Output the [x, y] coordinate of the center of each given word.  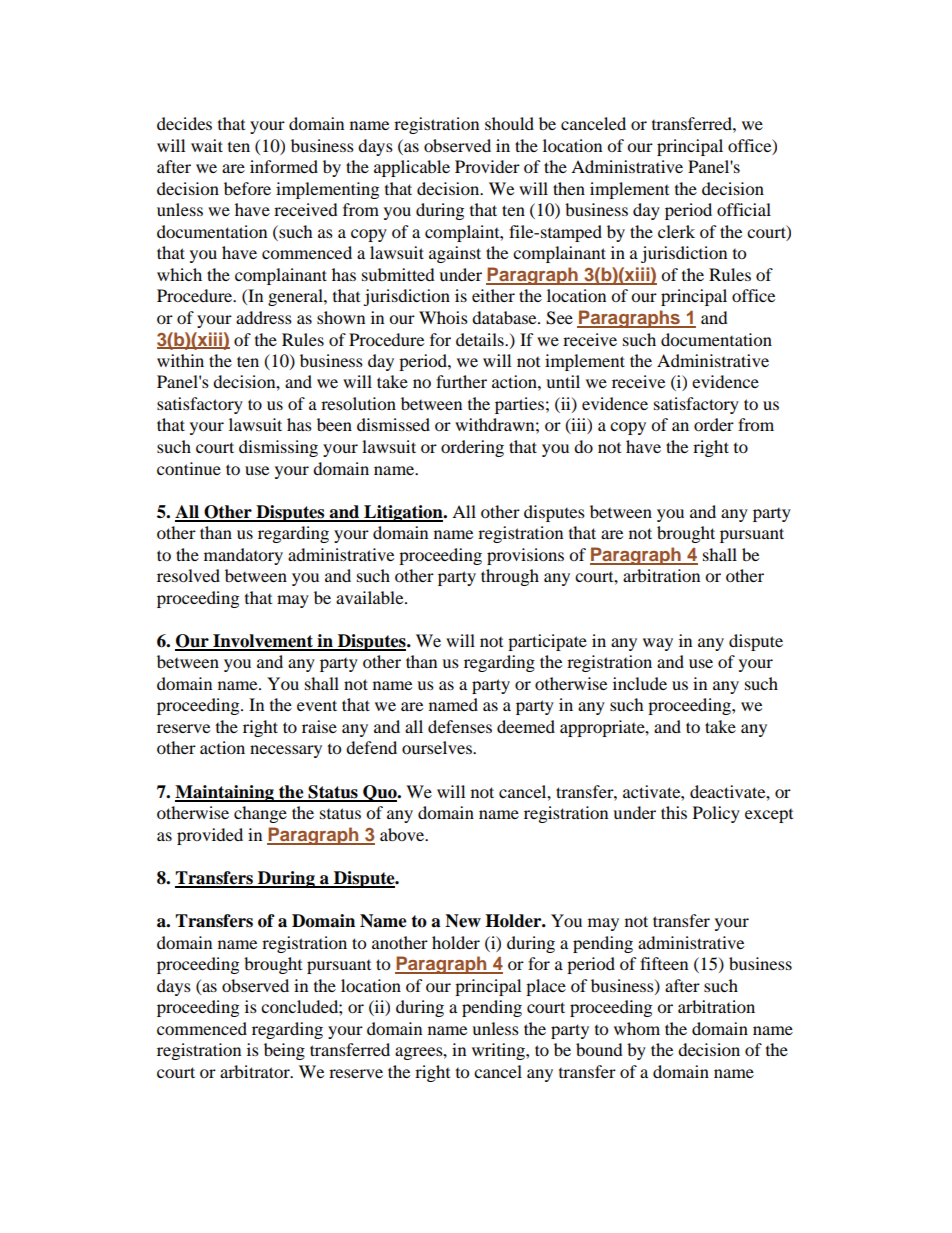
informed [284, 166]
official [744, 209]
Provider [487, 166]
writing [499, 1051]
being [284, 1051]
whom [637, 1028]
